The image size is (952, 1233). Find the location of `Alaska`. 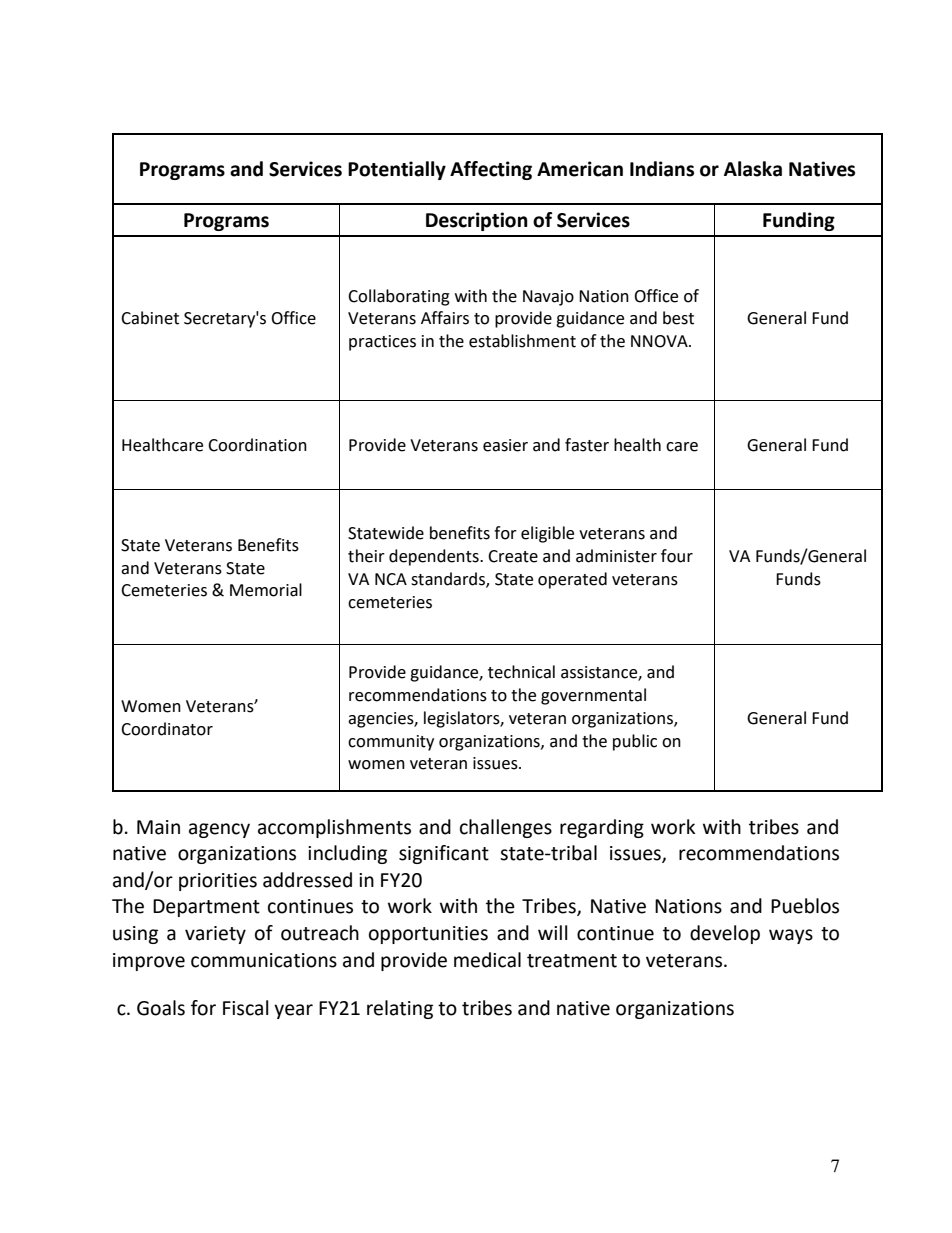

Alaska is located at coordinates (753, 169).
